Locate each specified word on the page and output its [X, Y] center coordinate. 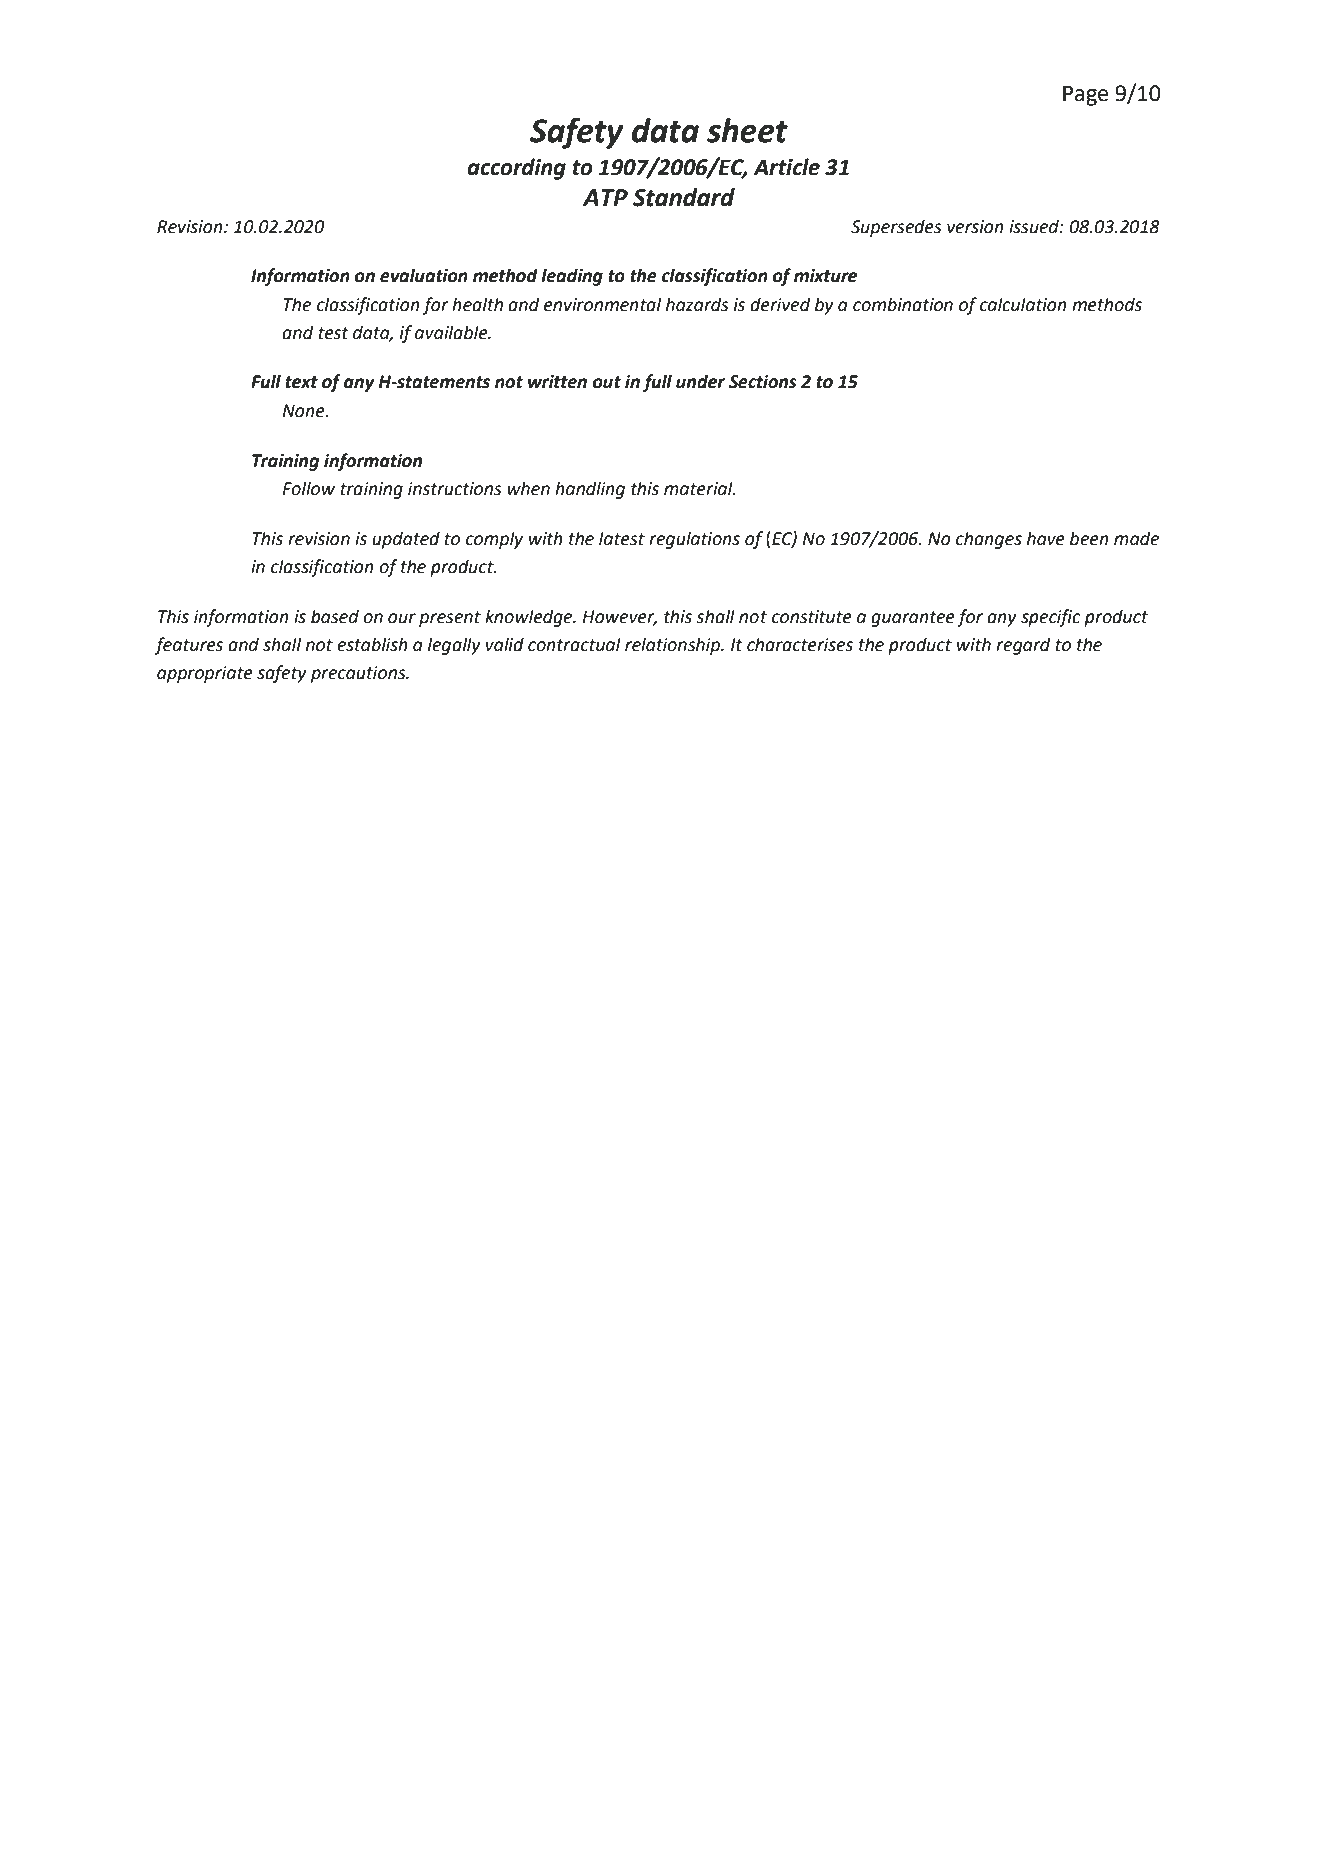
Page [1085, 95]
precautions [359, 674]
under [700, 381]
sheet [747, 130]
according [516, 169]
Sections [763, 382]
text [301, 382]
